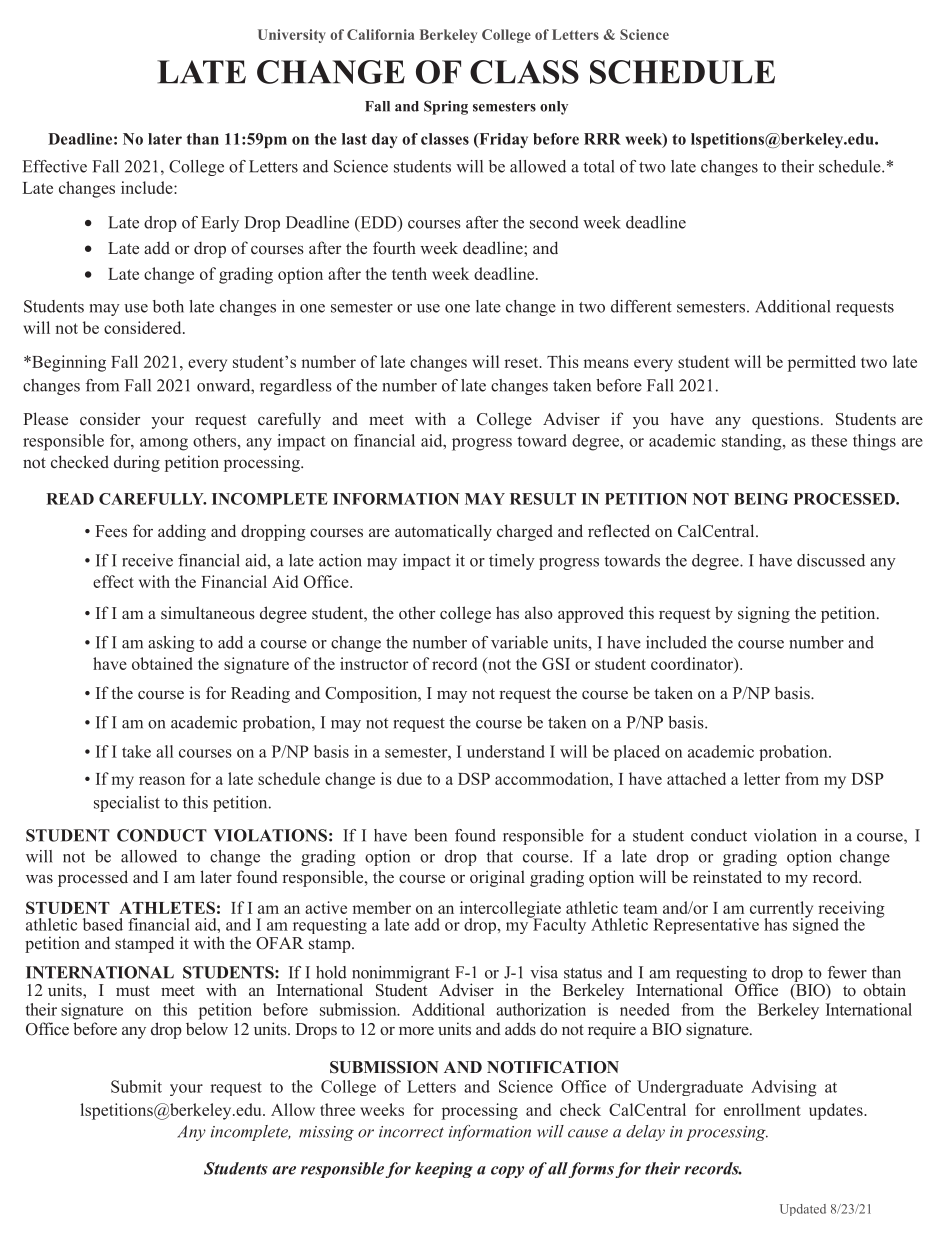 This screenshot has height=1233, width=952. Describe the element at coordinates (171, 644) in the screenshot. I see `asking` at that location.
